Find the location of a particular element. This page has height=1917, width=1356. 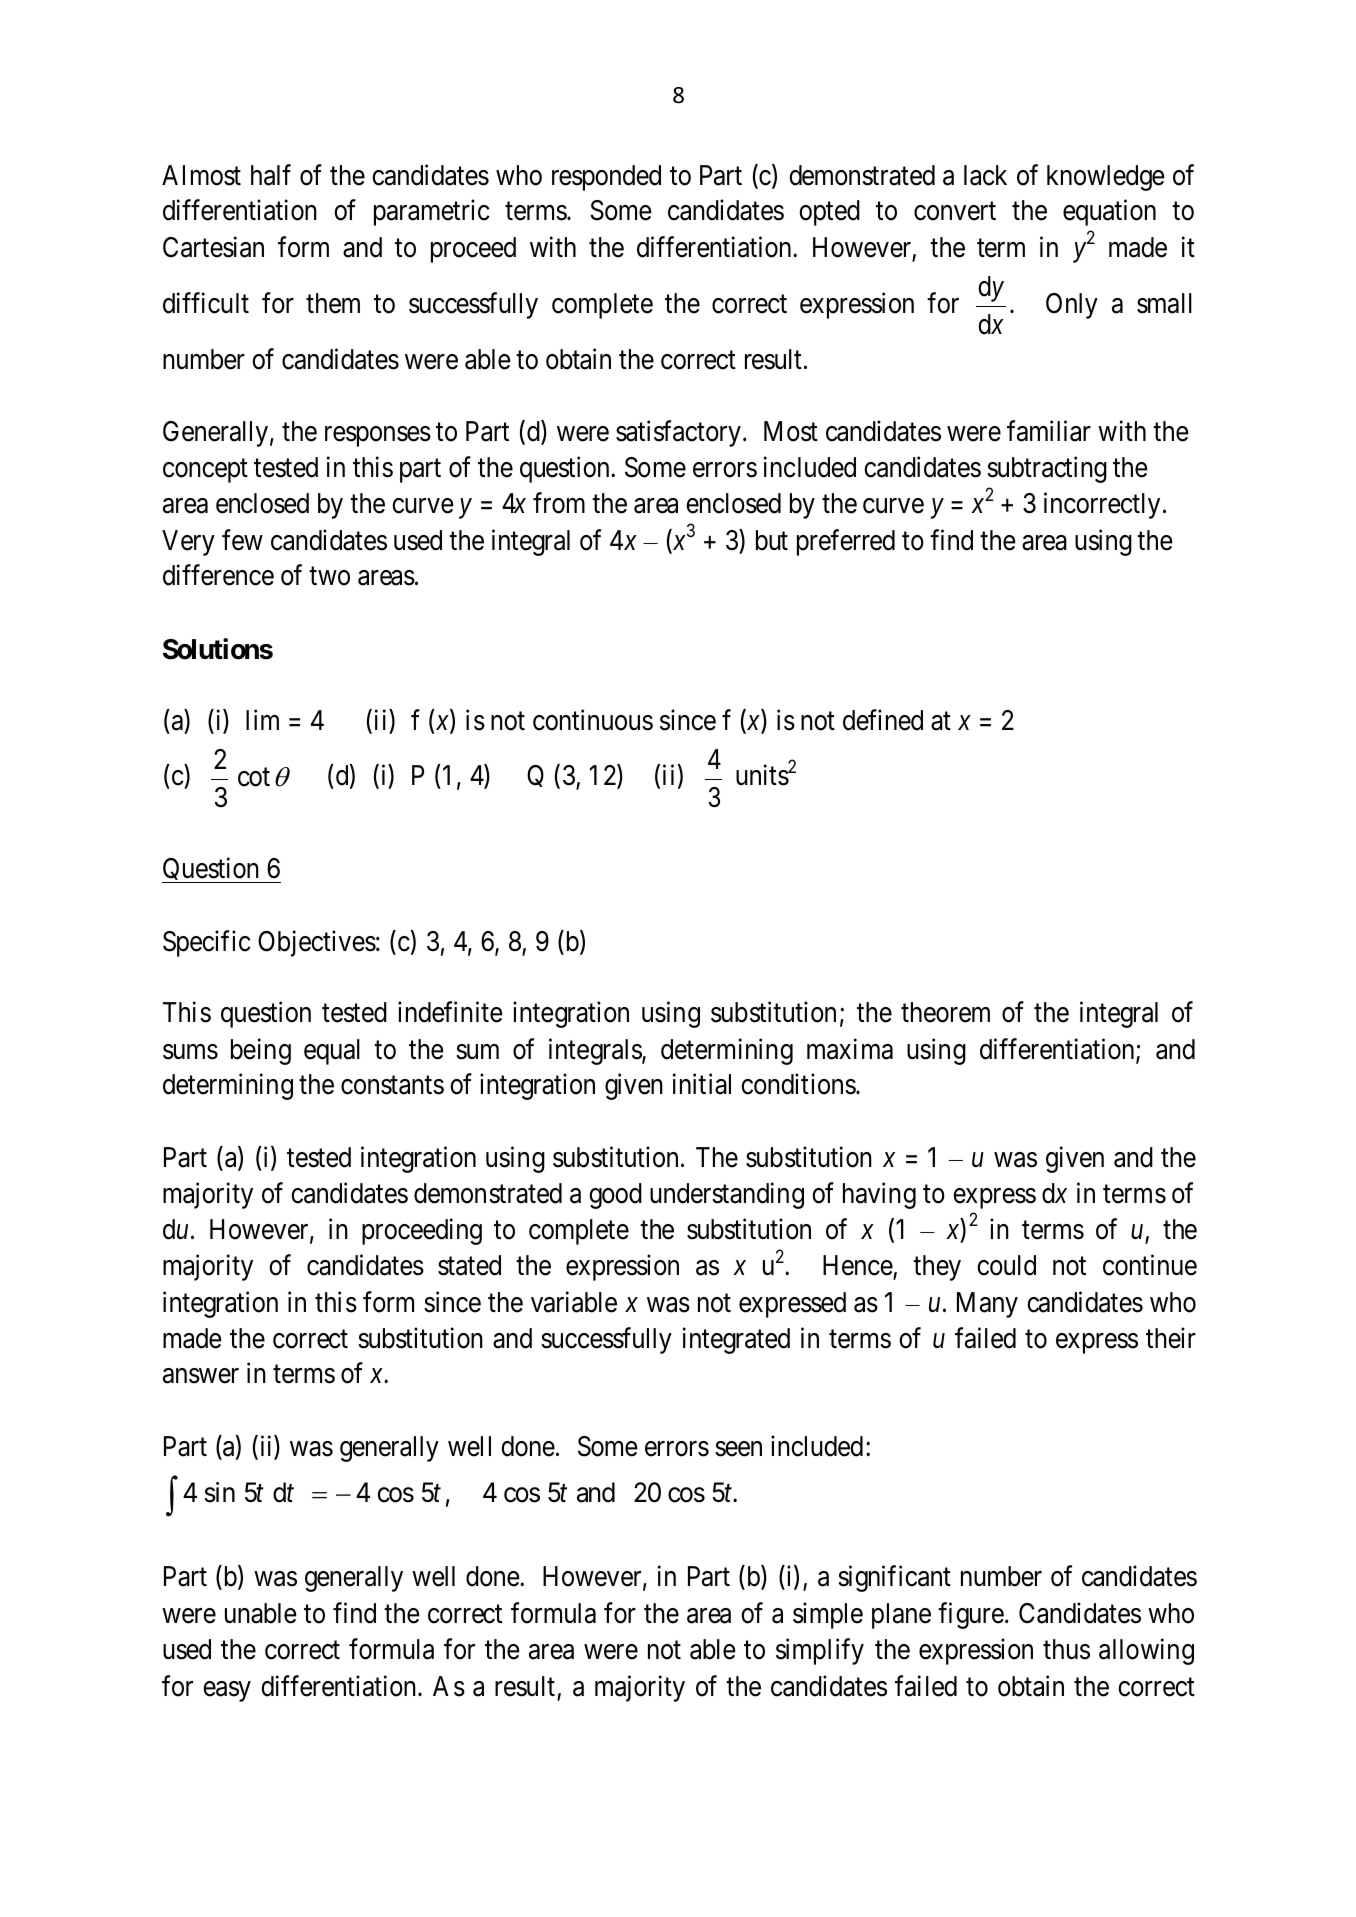

simplify is located at coordinates (820, 1651).
